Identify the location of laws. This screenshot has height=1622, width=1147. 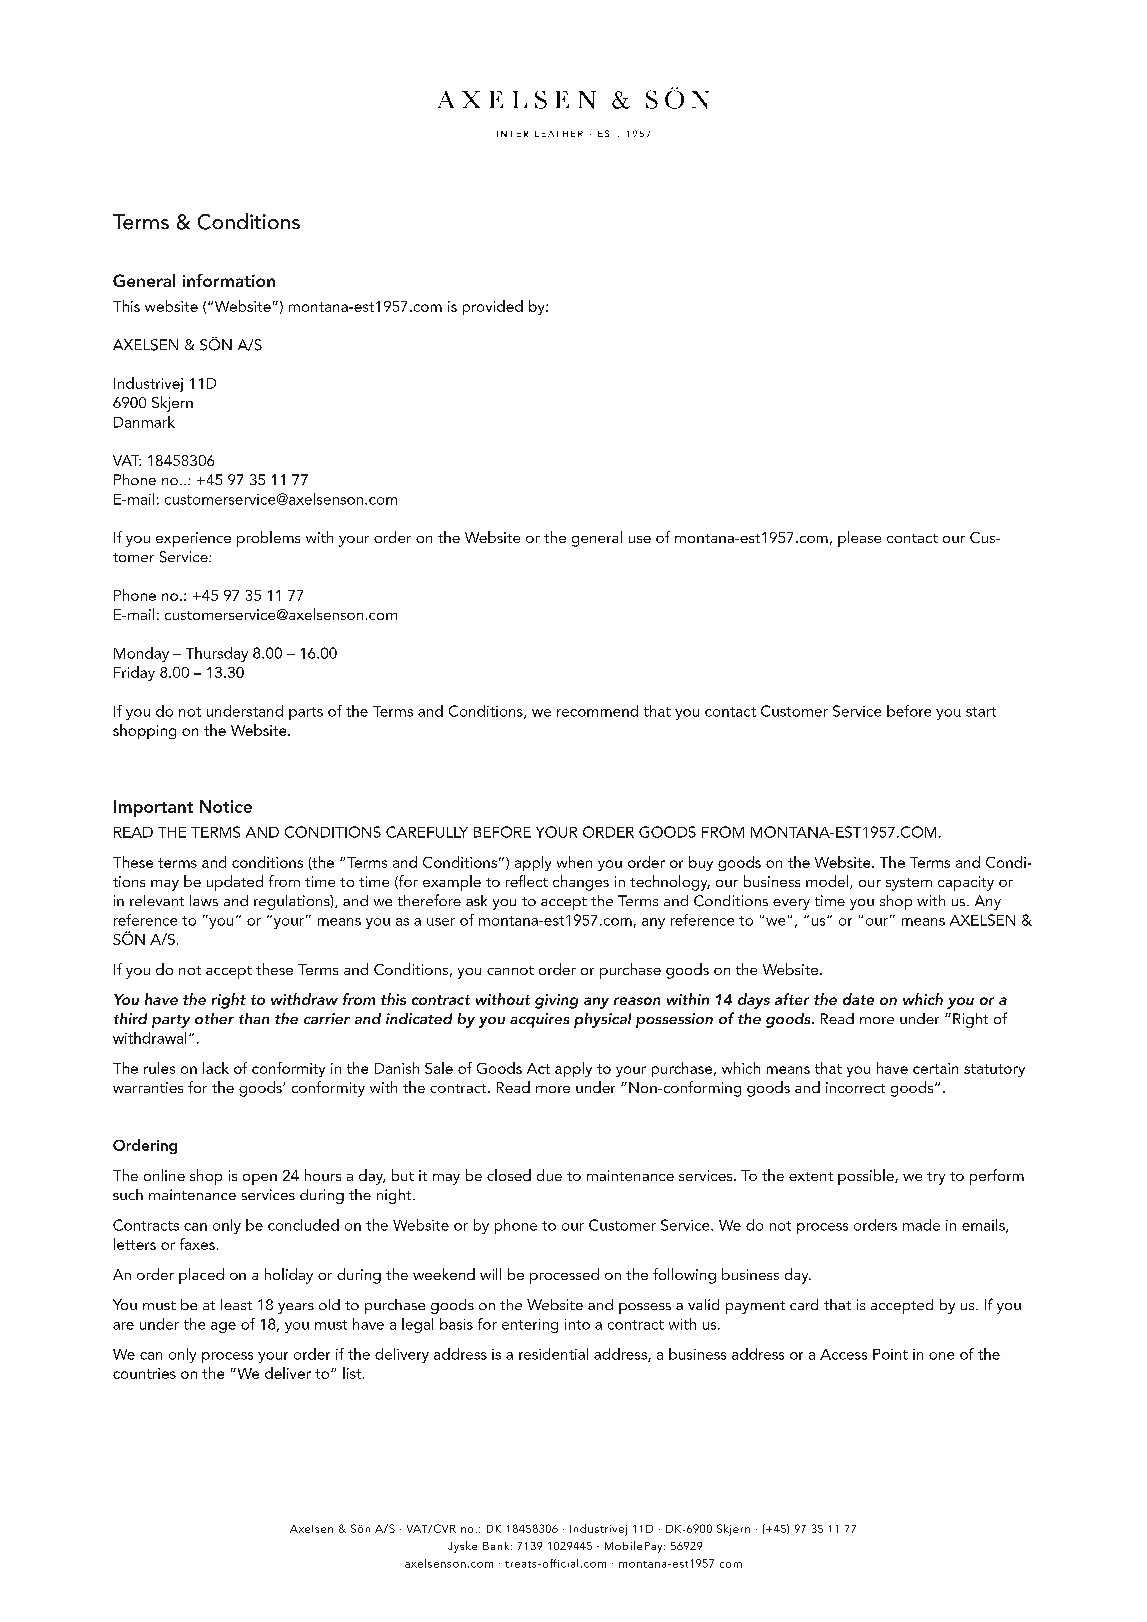
(204, 900).
